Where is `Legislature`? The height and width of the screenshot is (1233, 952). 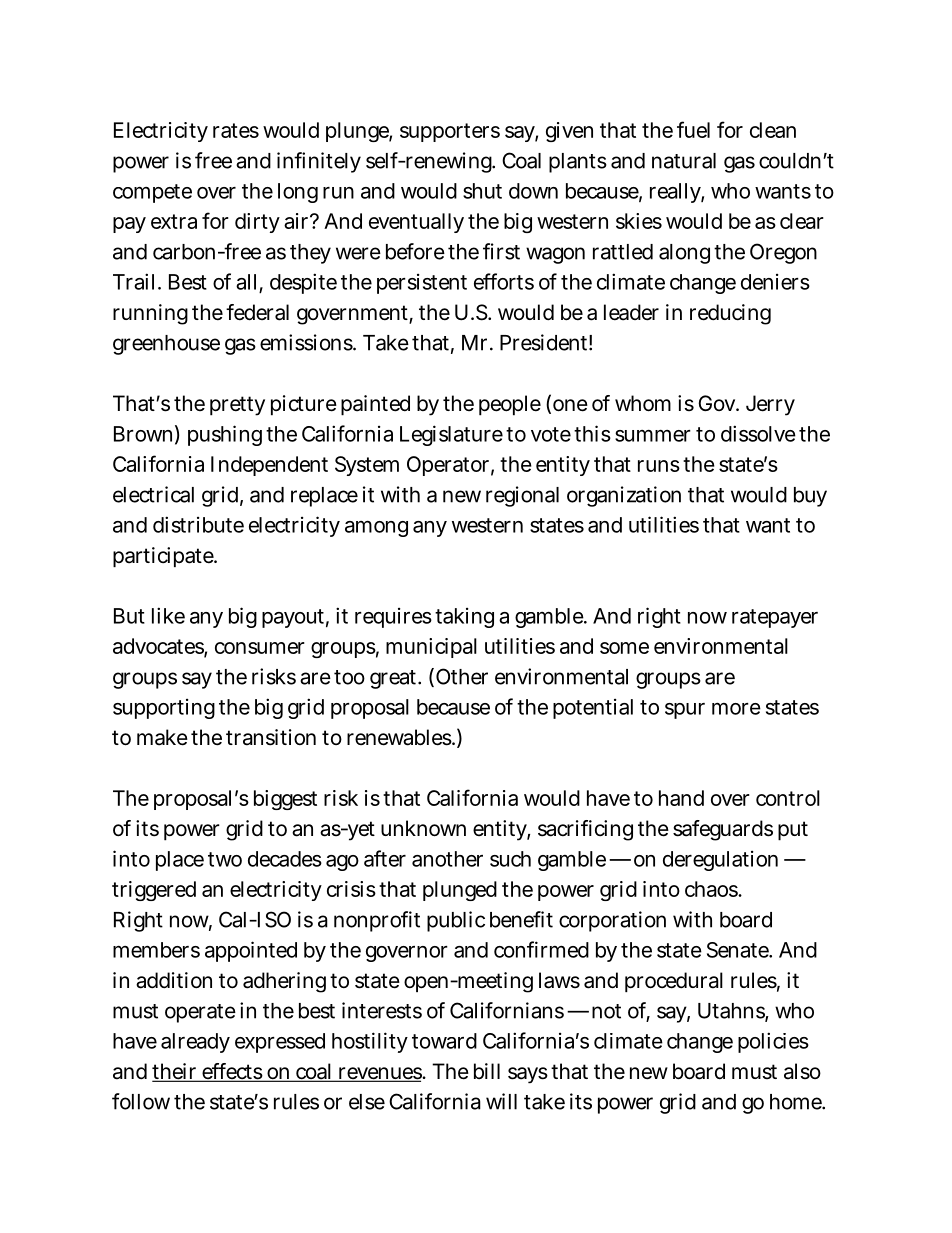 Legislature is located at coordinates (451, 435).
